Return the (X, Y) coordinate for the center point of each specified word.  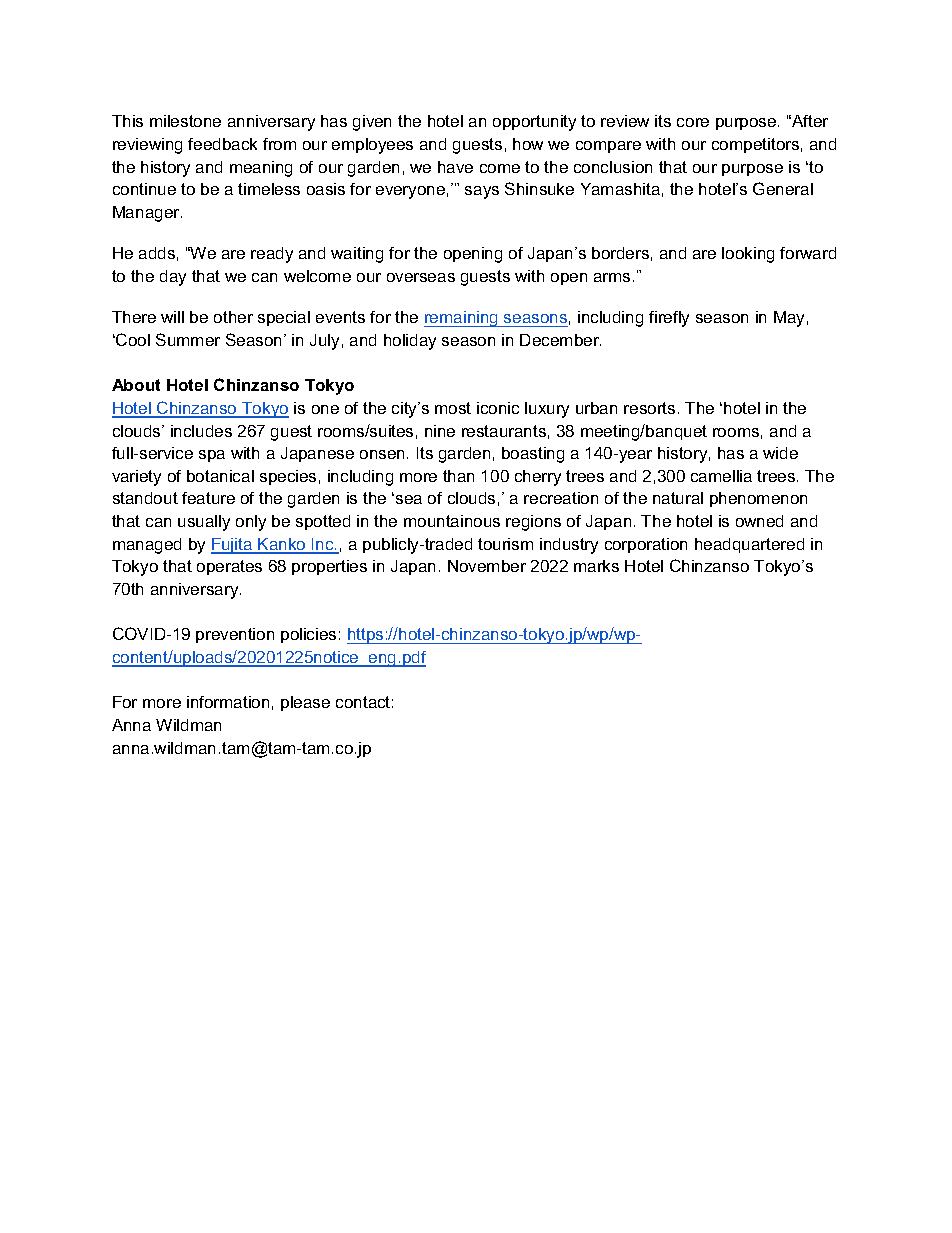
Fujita (233, 546)
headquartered (749, 545)
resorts (649, 408)
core (693, 122)
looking (748, 255)
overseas (421, 277)
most (453, 408)
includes (201, 431)
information (228, 702)
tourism (505, 544)
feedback (222, 144)
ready (272, 255)
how (528, 144)
